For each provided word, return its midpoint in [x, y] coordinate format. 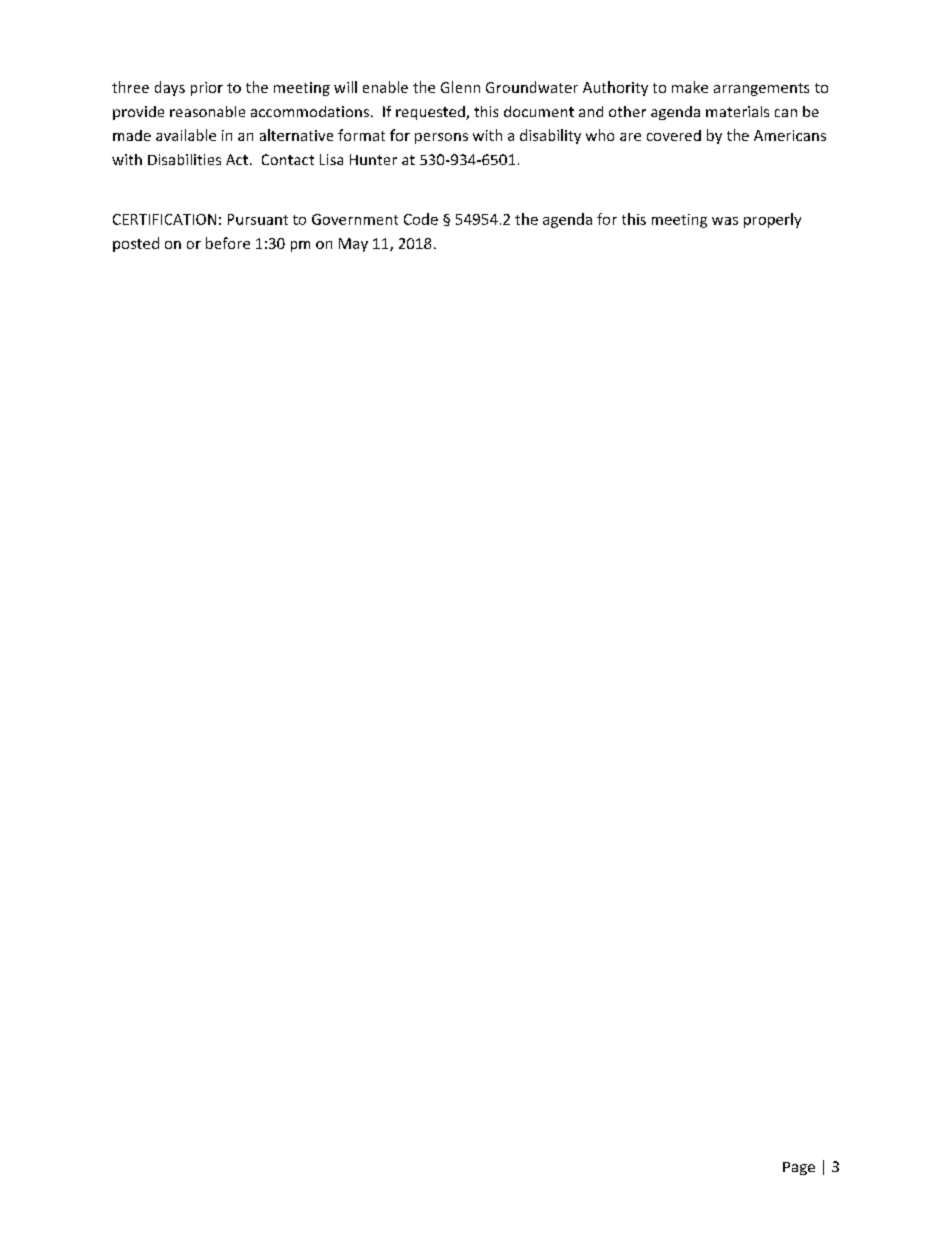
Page [799, 1168]
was [725, 221]
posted [136, 244]
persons [441, 138]
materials [737, 111]
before [228, 243]
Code [421, 219]
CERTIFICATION [164, 219]
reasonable [207, 111]
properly [772, 220]
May [353, 245]
